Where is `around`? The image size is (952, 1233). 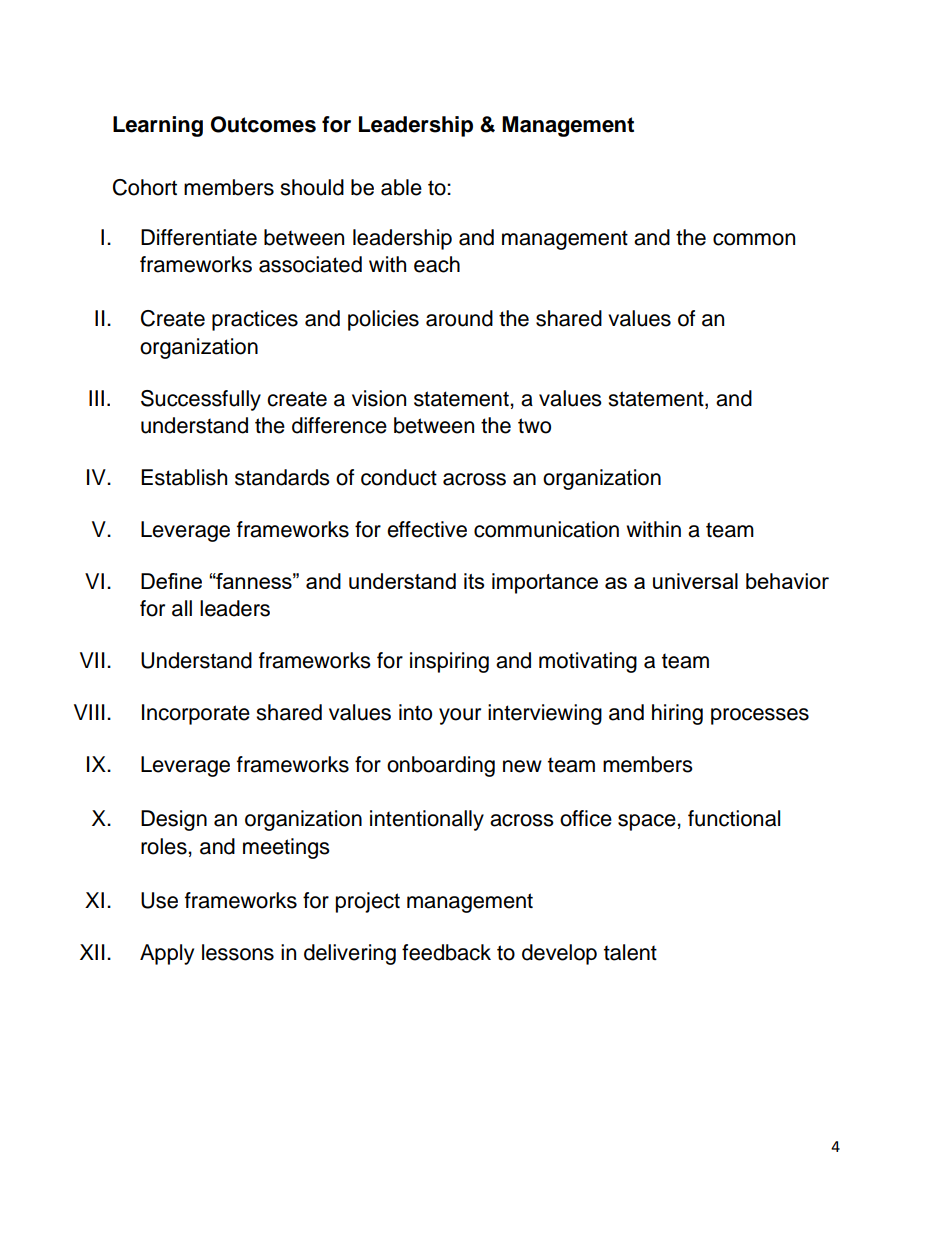
around is located at coordinates (459, 318).
